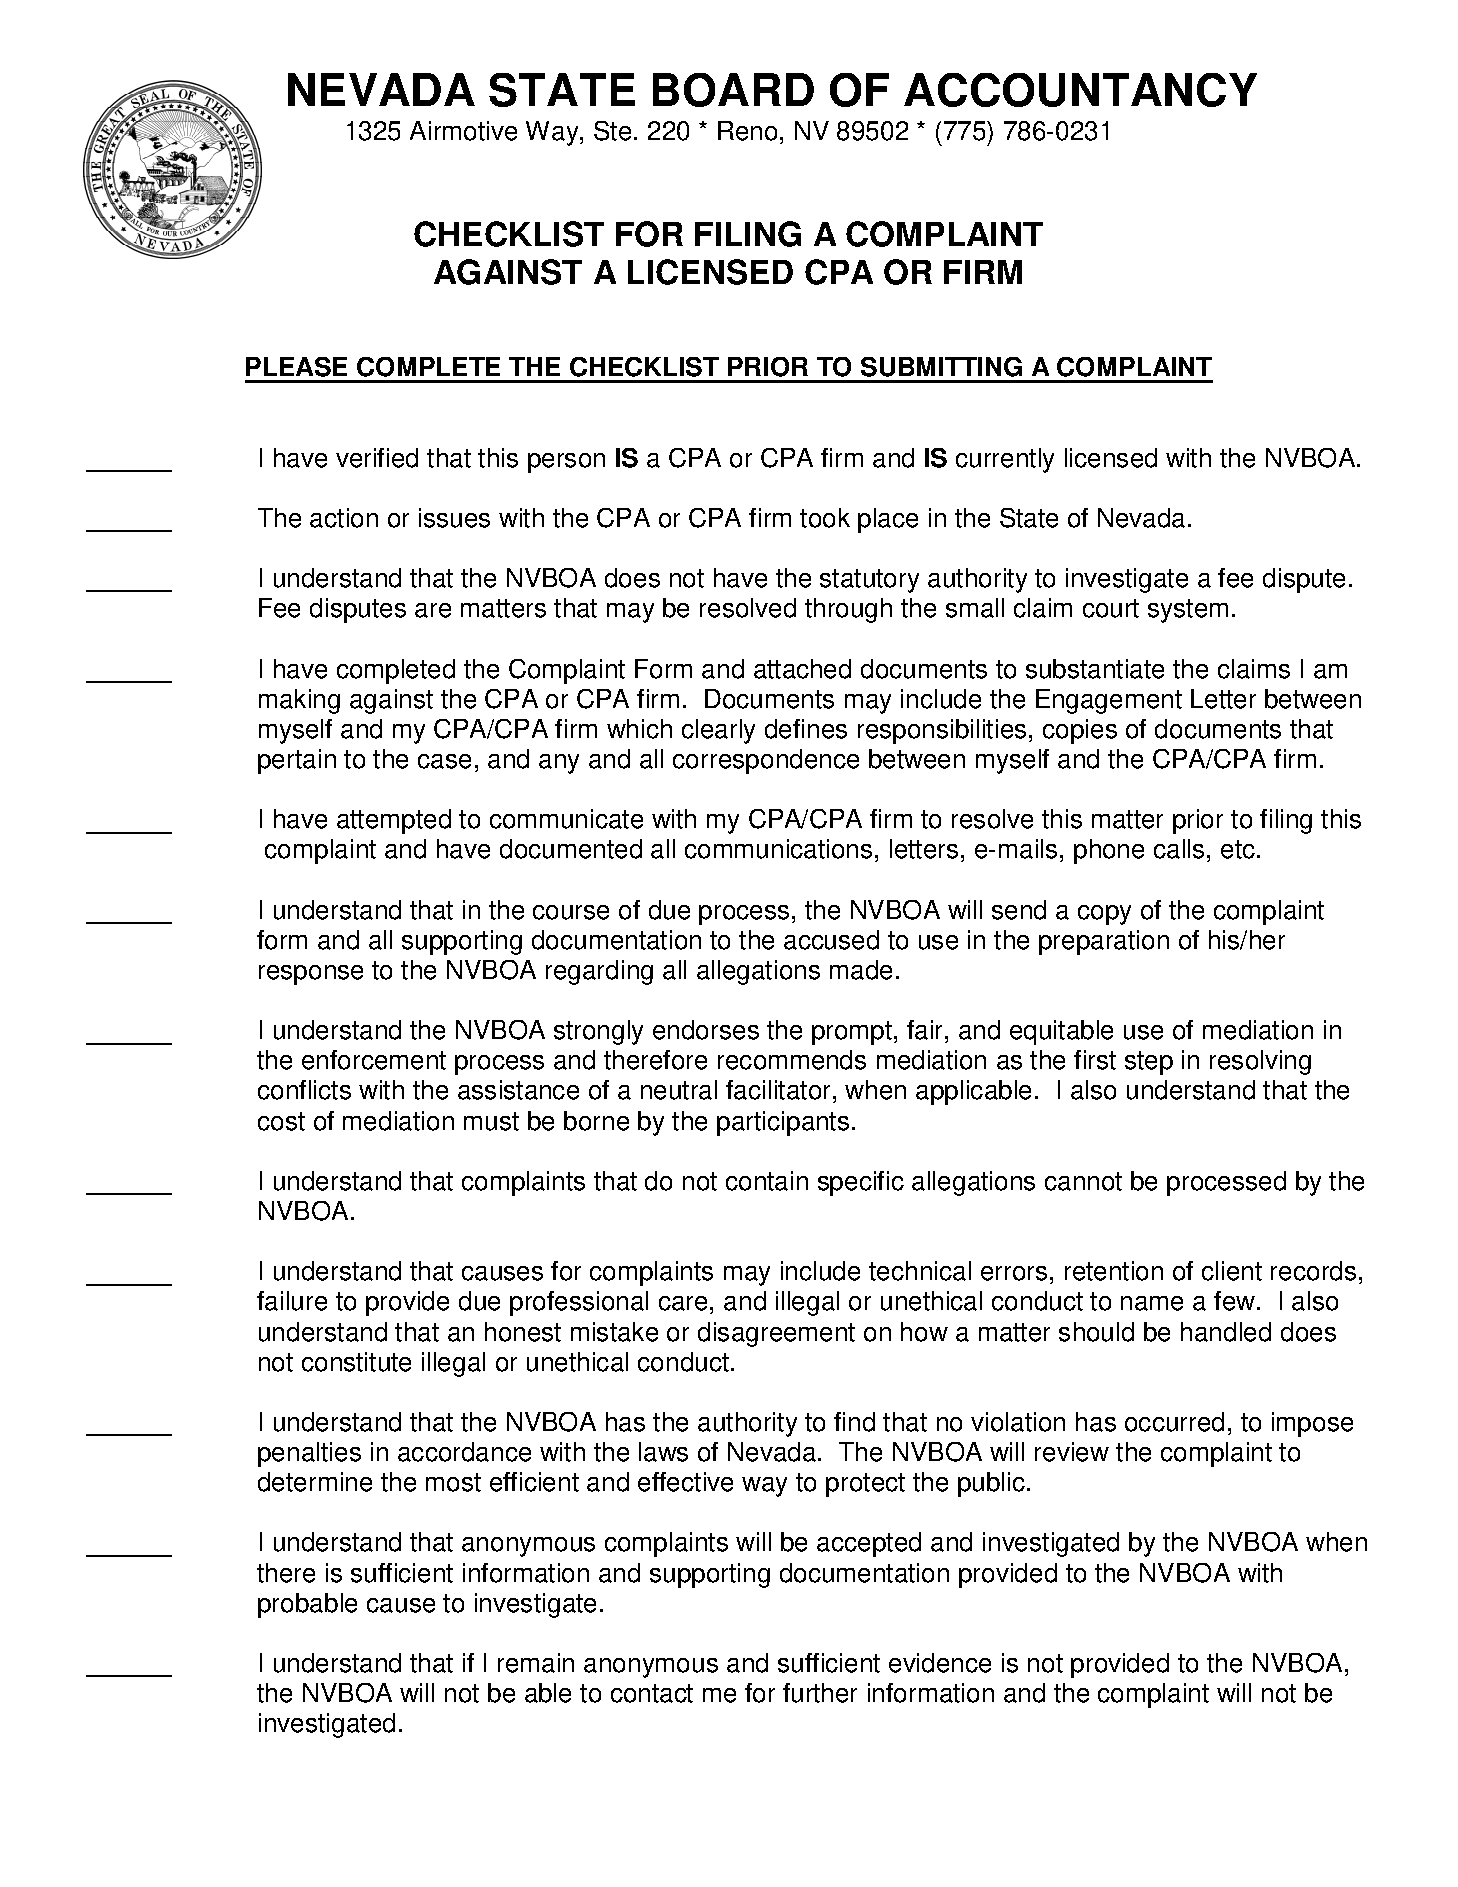 The width and height of the page is (1458, 1887). What do you see at coordinates (778, 849) in the page?
I see `communications` at bounding box center [778, 849].
